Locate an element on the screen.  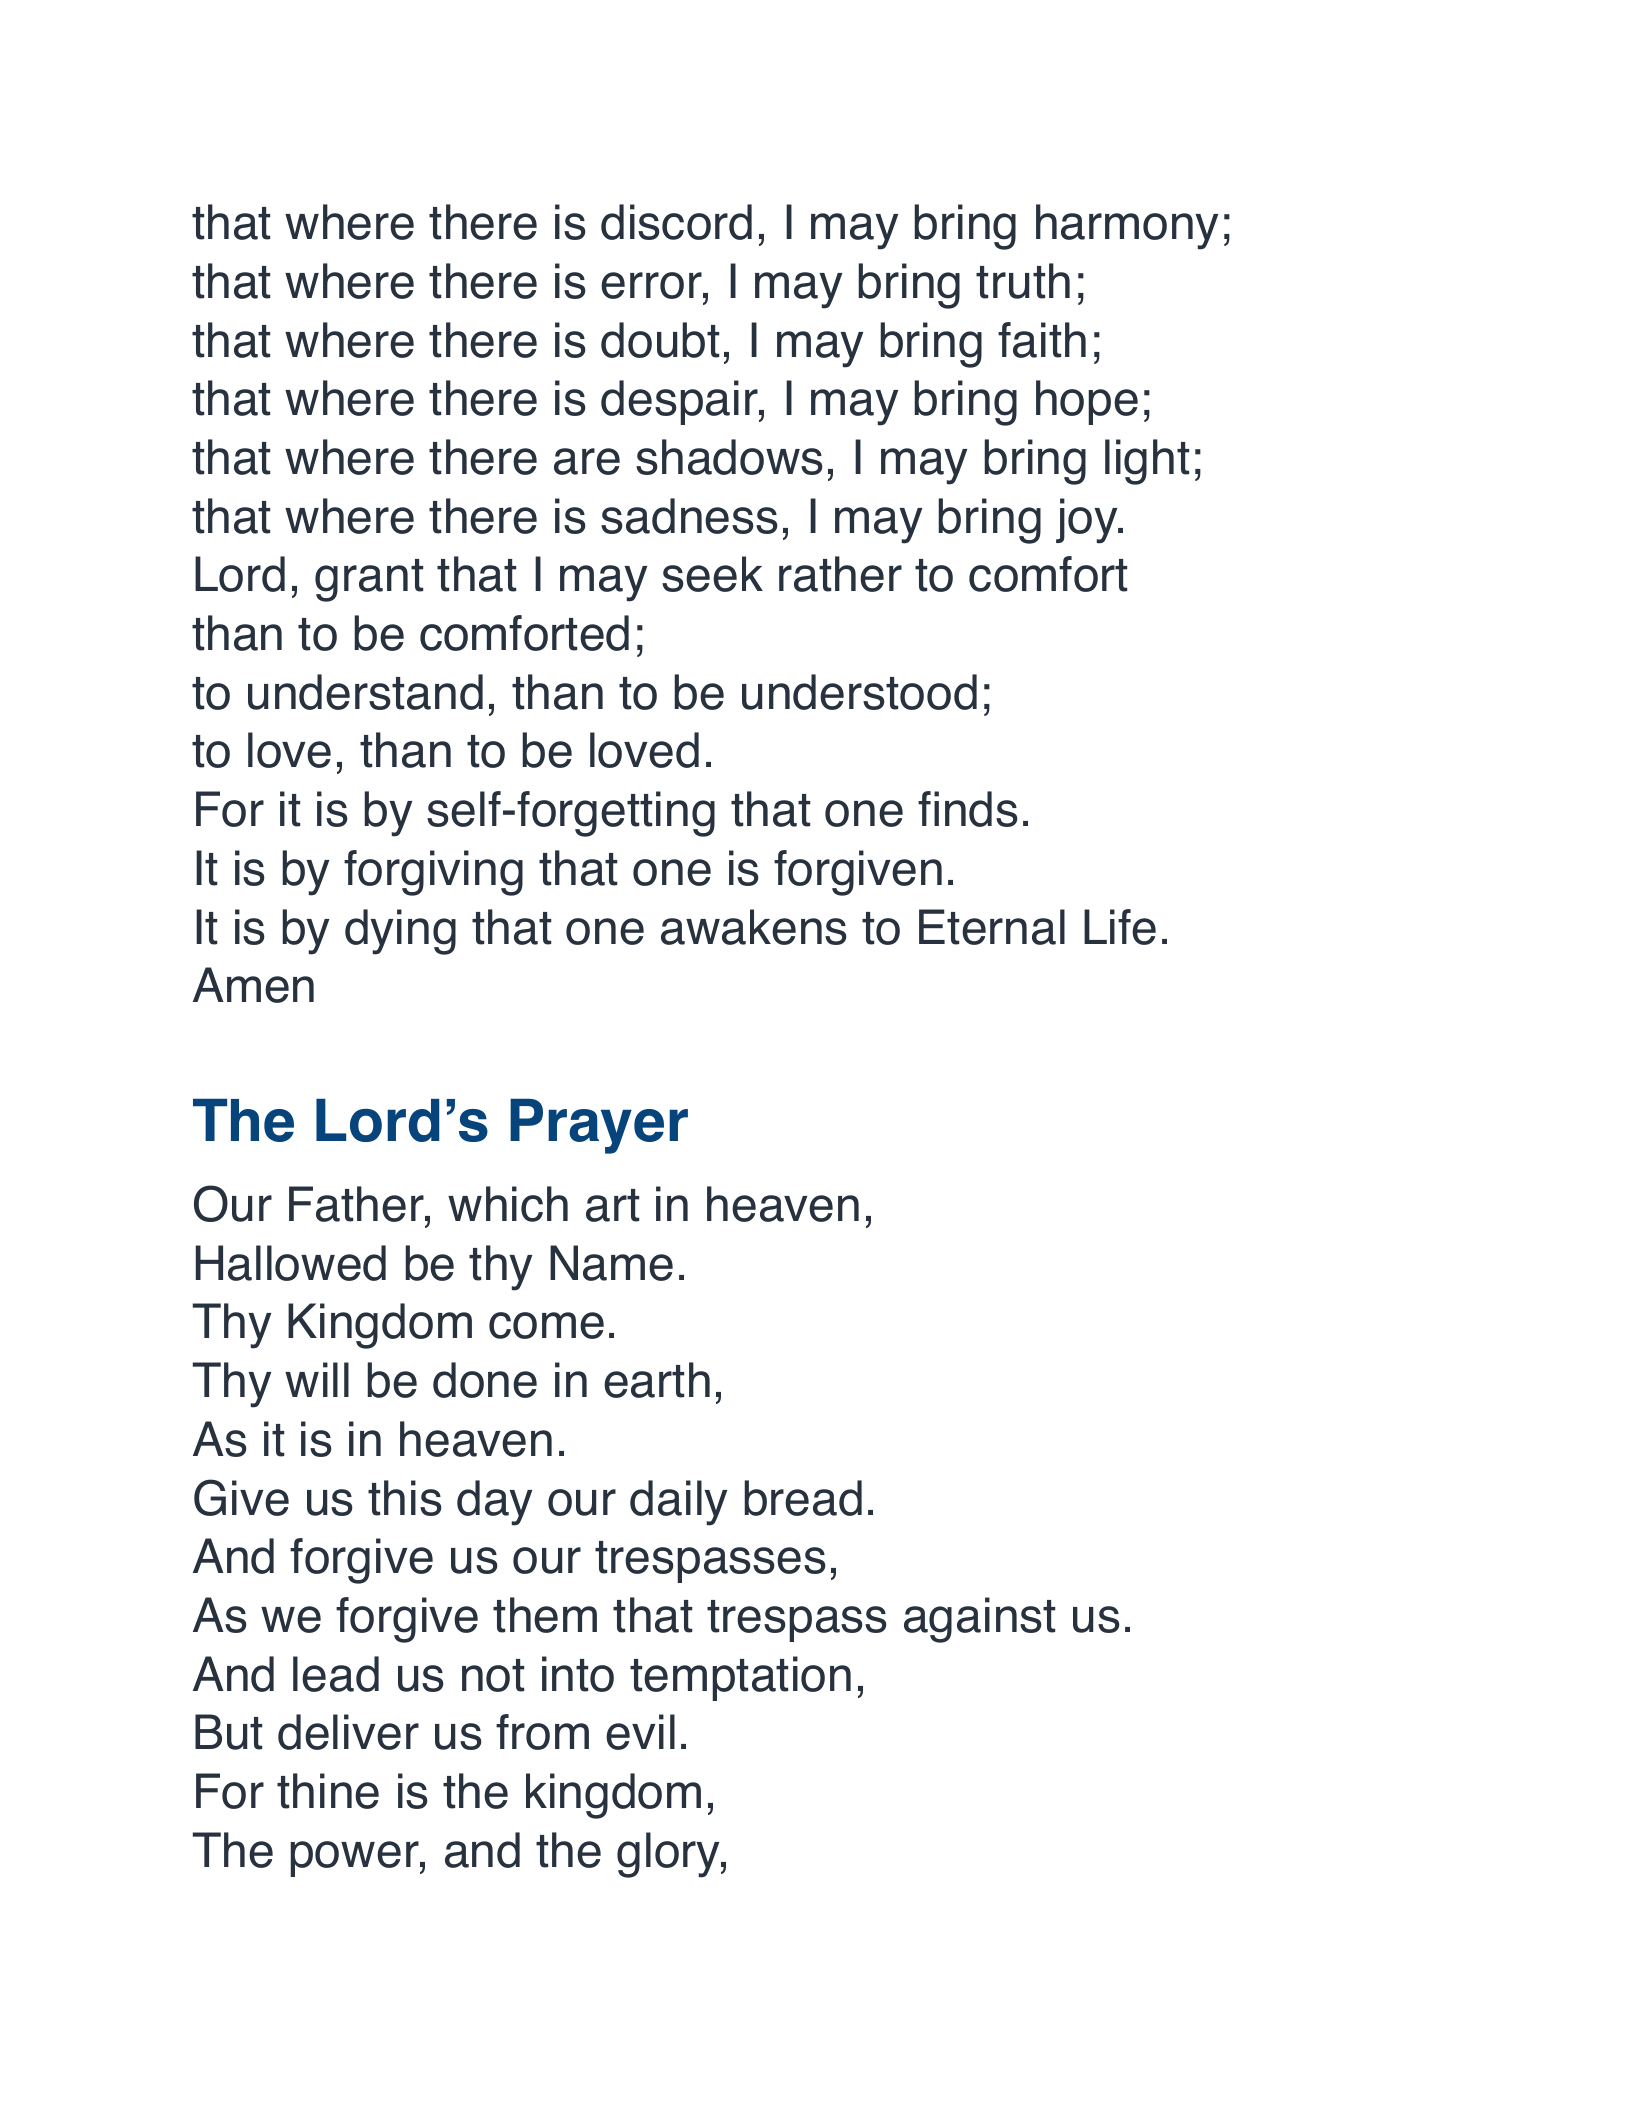
daily is located at coordinates (678, 1503).
